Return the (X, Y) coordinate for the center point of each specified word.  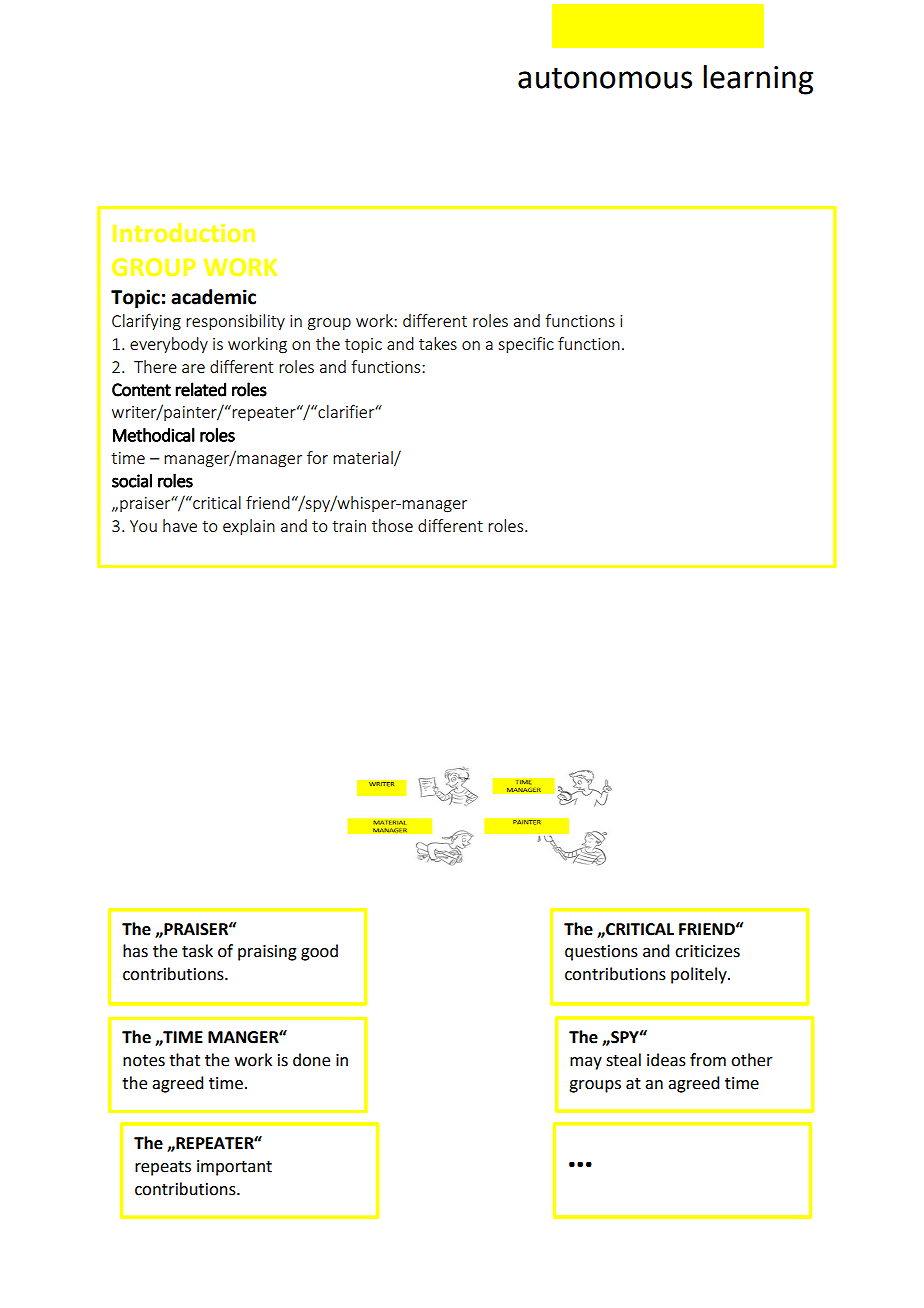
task (197, 951)
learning (758, 80)
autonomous (605, 78)
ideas (666, 1060)
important (234, 1168)
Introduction (184, 232)
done (311, 1060)
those (392, 525)
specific (526, 345)
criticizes (707, 951)
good (319, 952)
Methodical (154, 435)
